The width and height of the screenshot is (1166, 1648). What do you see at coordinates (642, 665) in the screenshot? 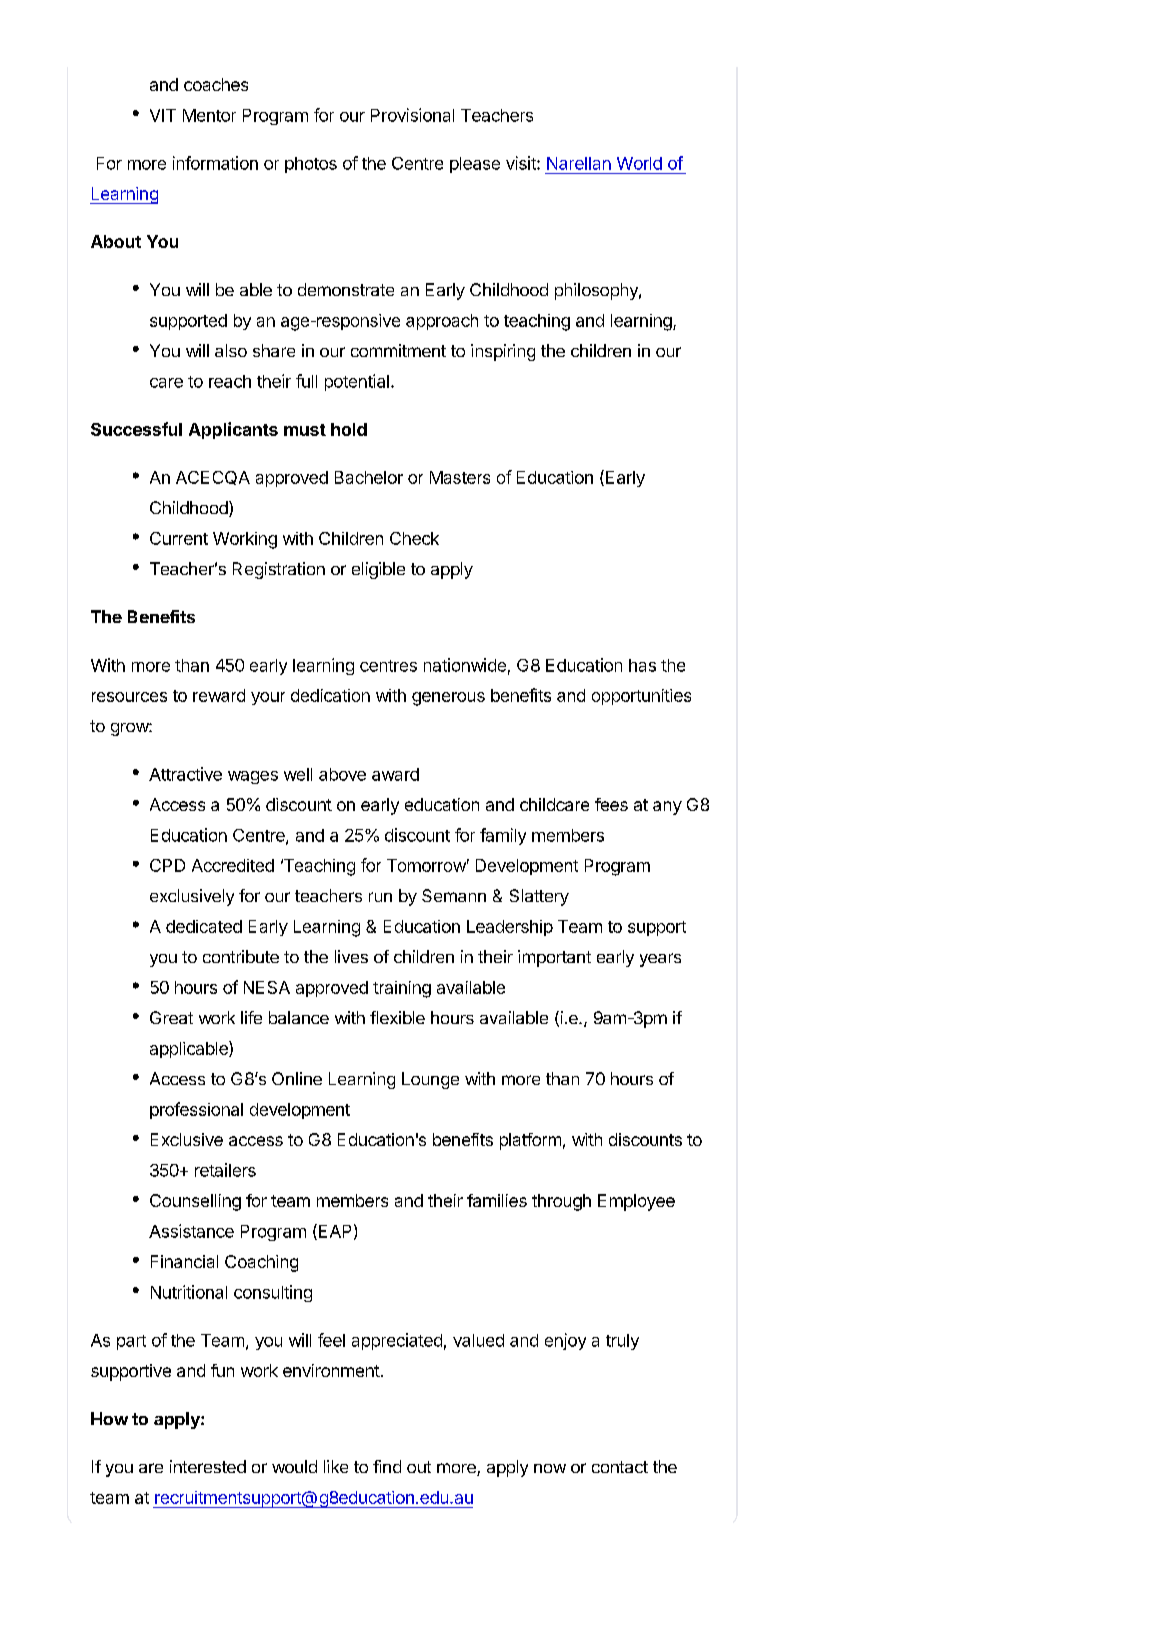
I see `has` at bounding box center [642, 665].
